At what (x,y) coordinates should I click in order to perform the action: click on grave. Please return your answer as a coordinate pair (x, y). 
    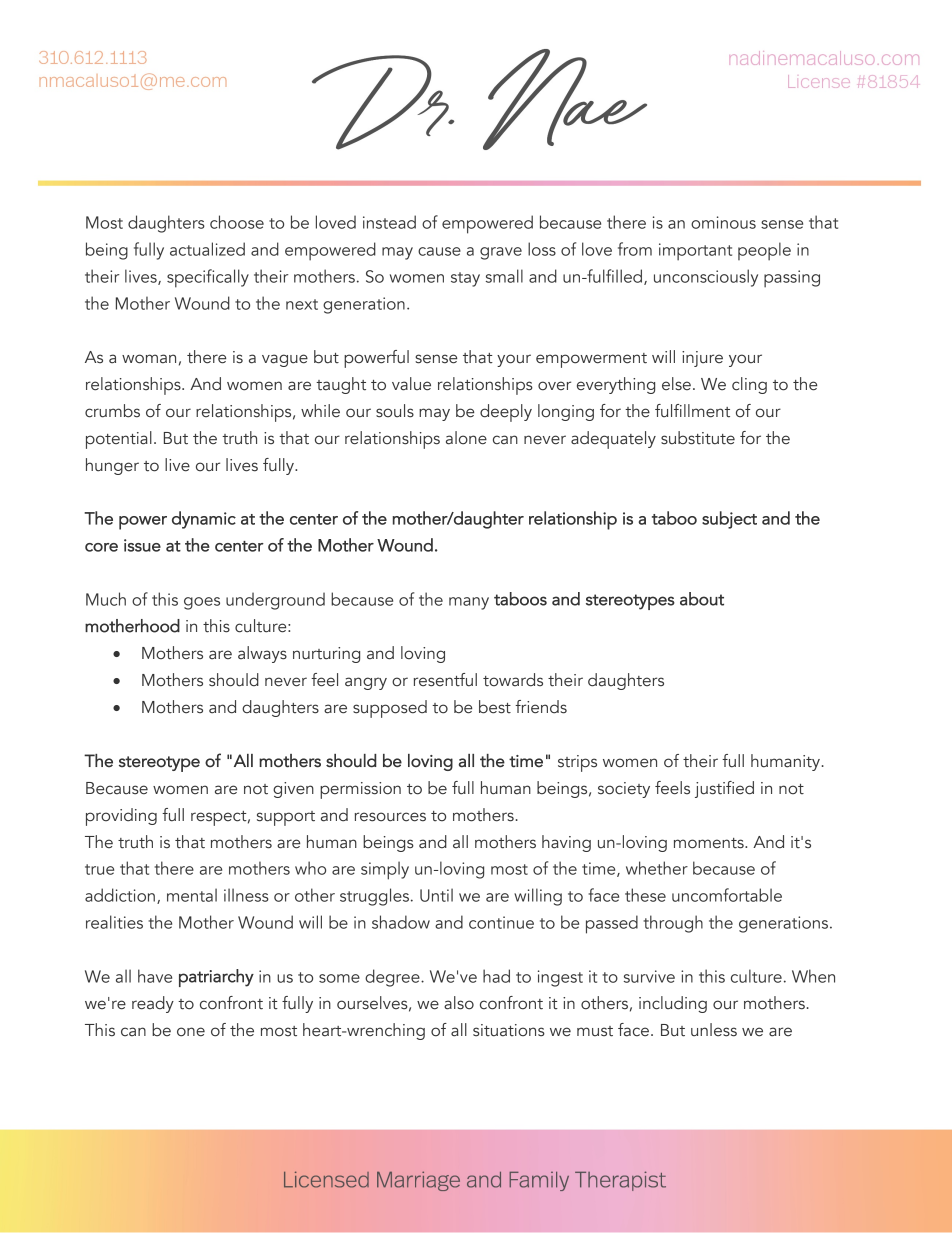
    Looking at the image, I should click on (501, 253).
